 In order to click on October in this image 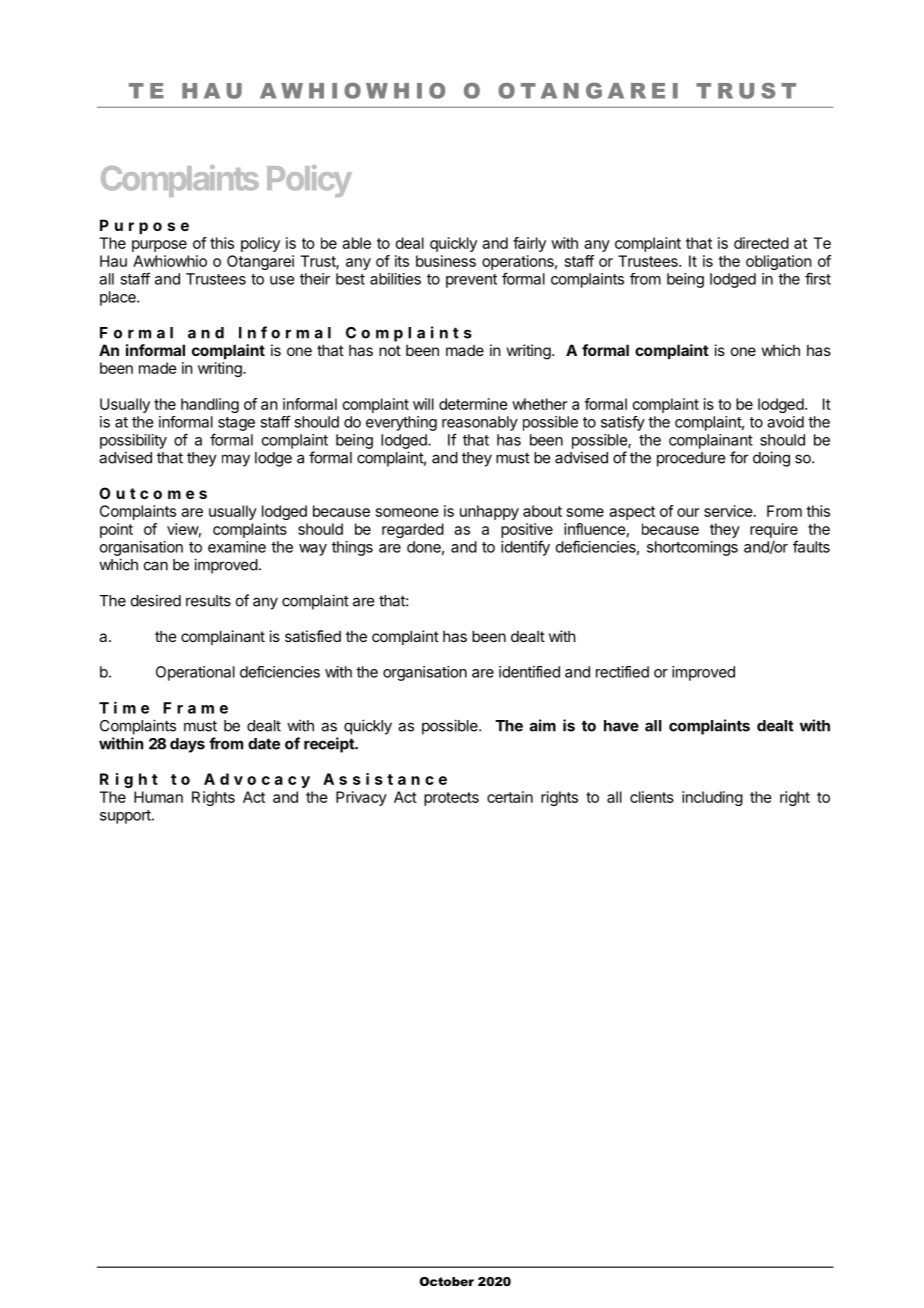, I will do `click(447, 1281)`.
